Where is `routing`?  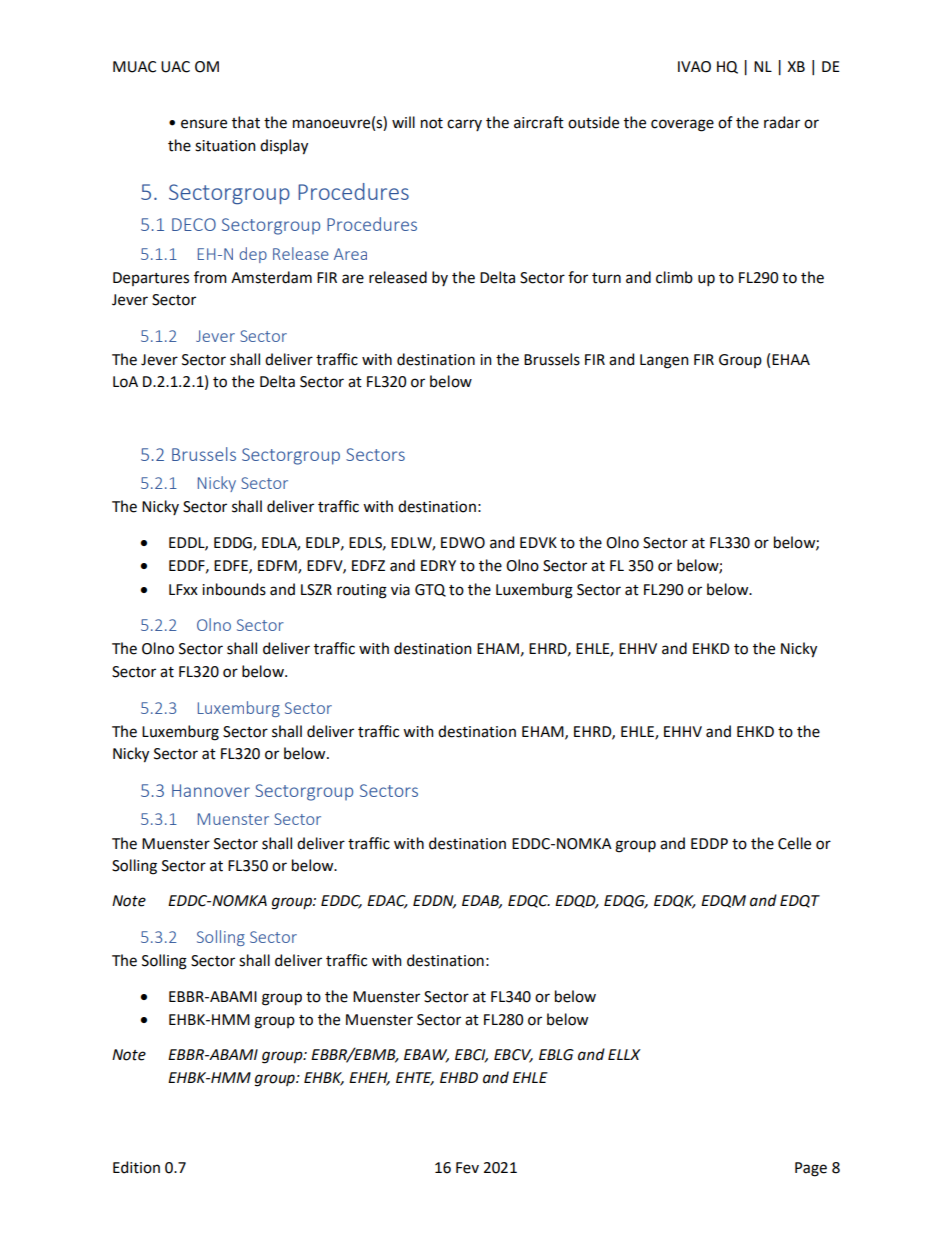
routing is located at coordinates (362, 591).
